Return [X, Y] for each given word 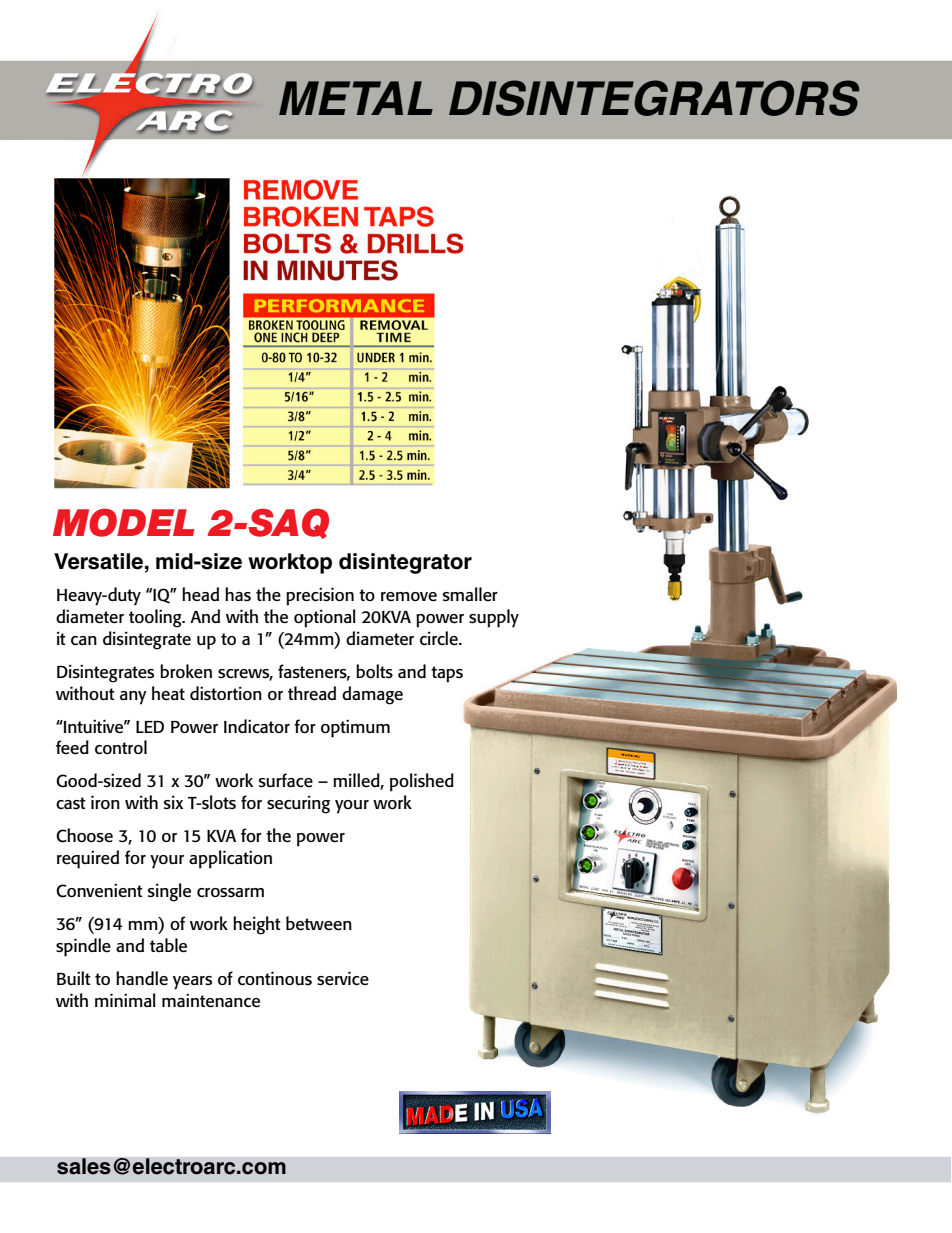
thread [312, 693]
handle [142, 978]
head [200, 594]
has [238, 594]
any [133, 698]
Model [123, 522]
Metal [356, 98]
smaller [470, 594]
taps [447, 674]
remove [409, 597]
